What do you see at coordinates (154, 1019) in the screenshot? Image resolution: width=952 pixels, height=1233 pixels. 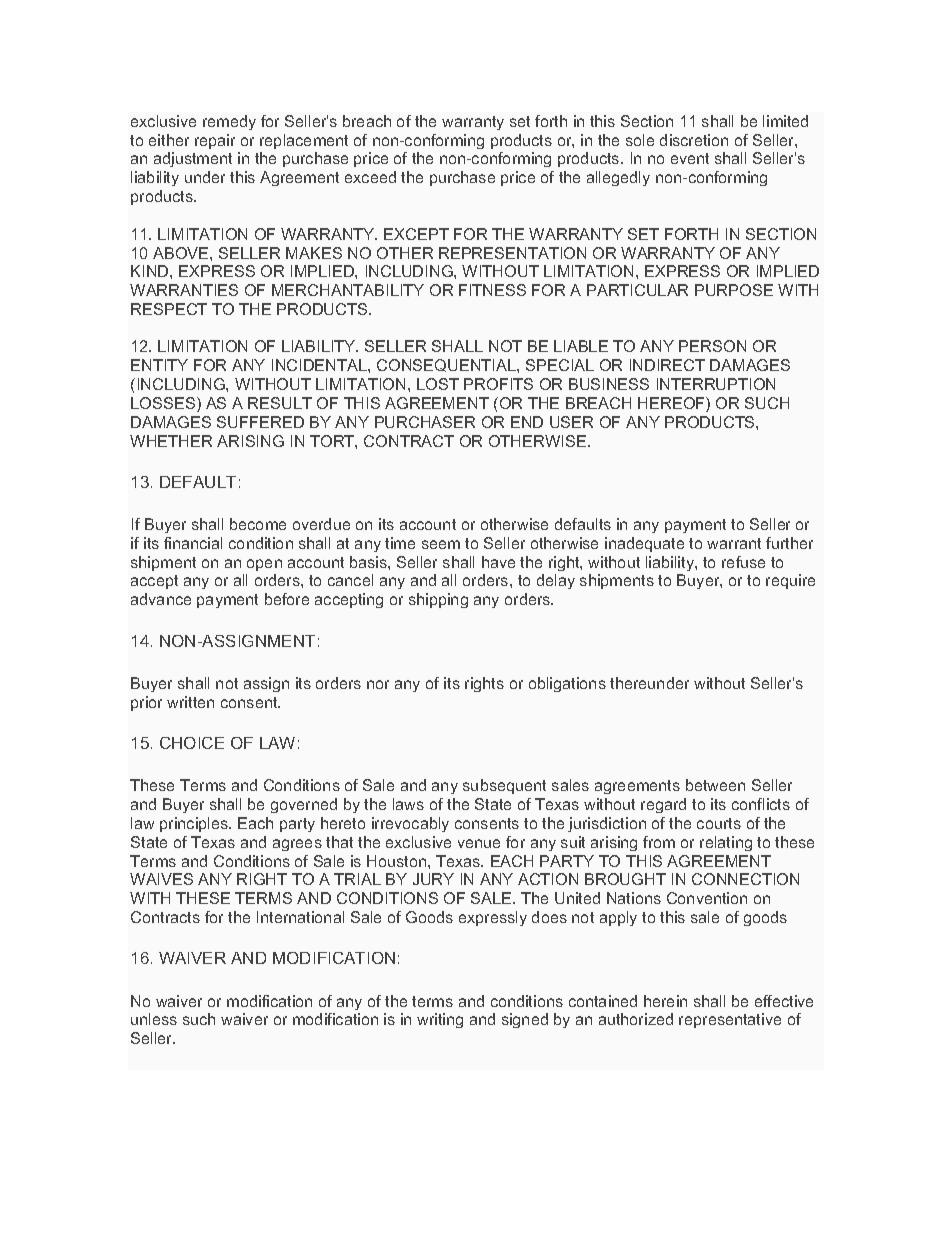 I see `unless` at bounding box center [154, 1019].
